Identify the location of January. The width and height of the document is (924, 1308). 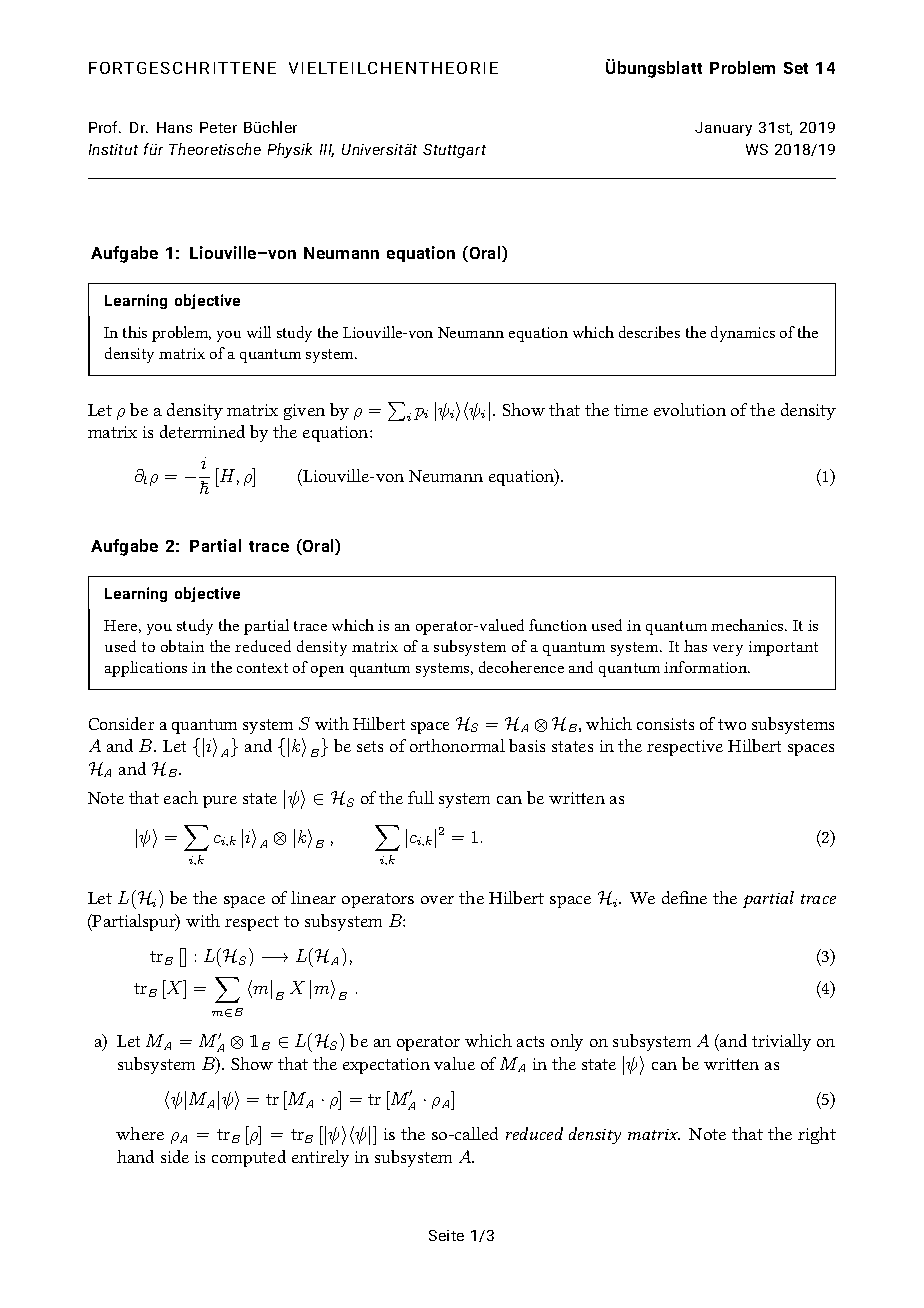
(723, 129).
